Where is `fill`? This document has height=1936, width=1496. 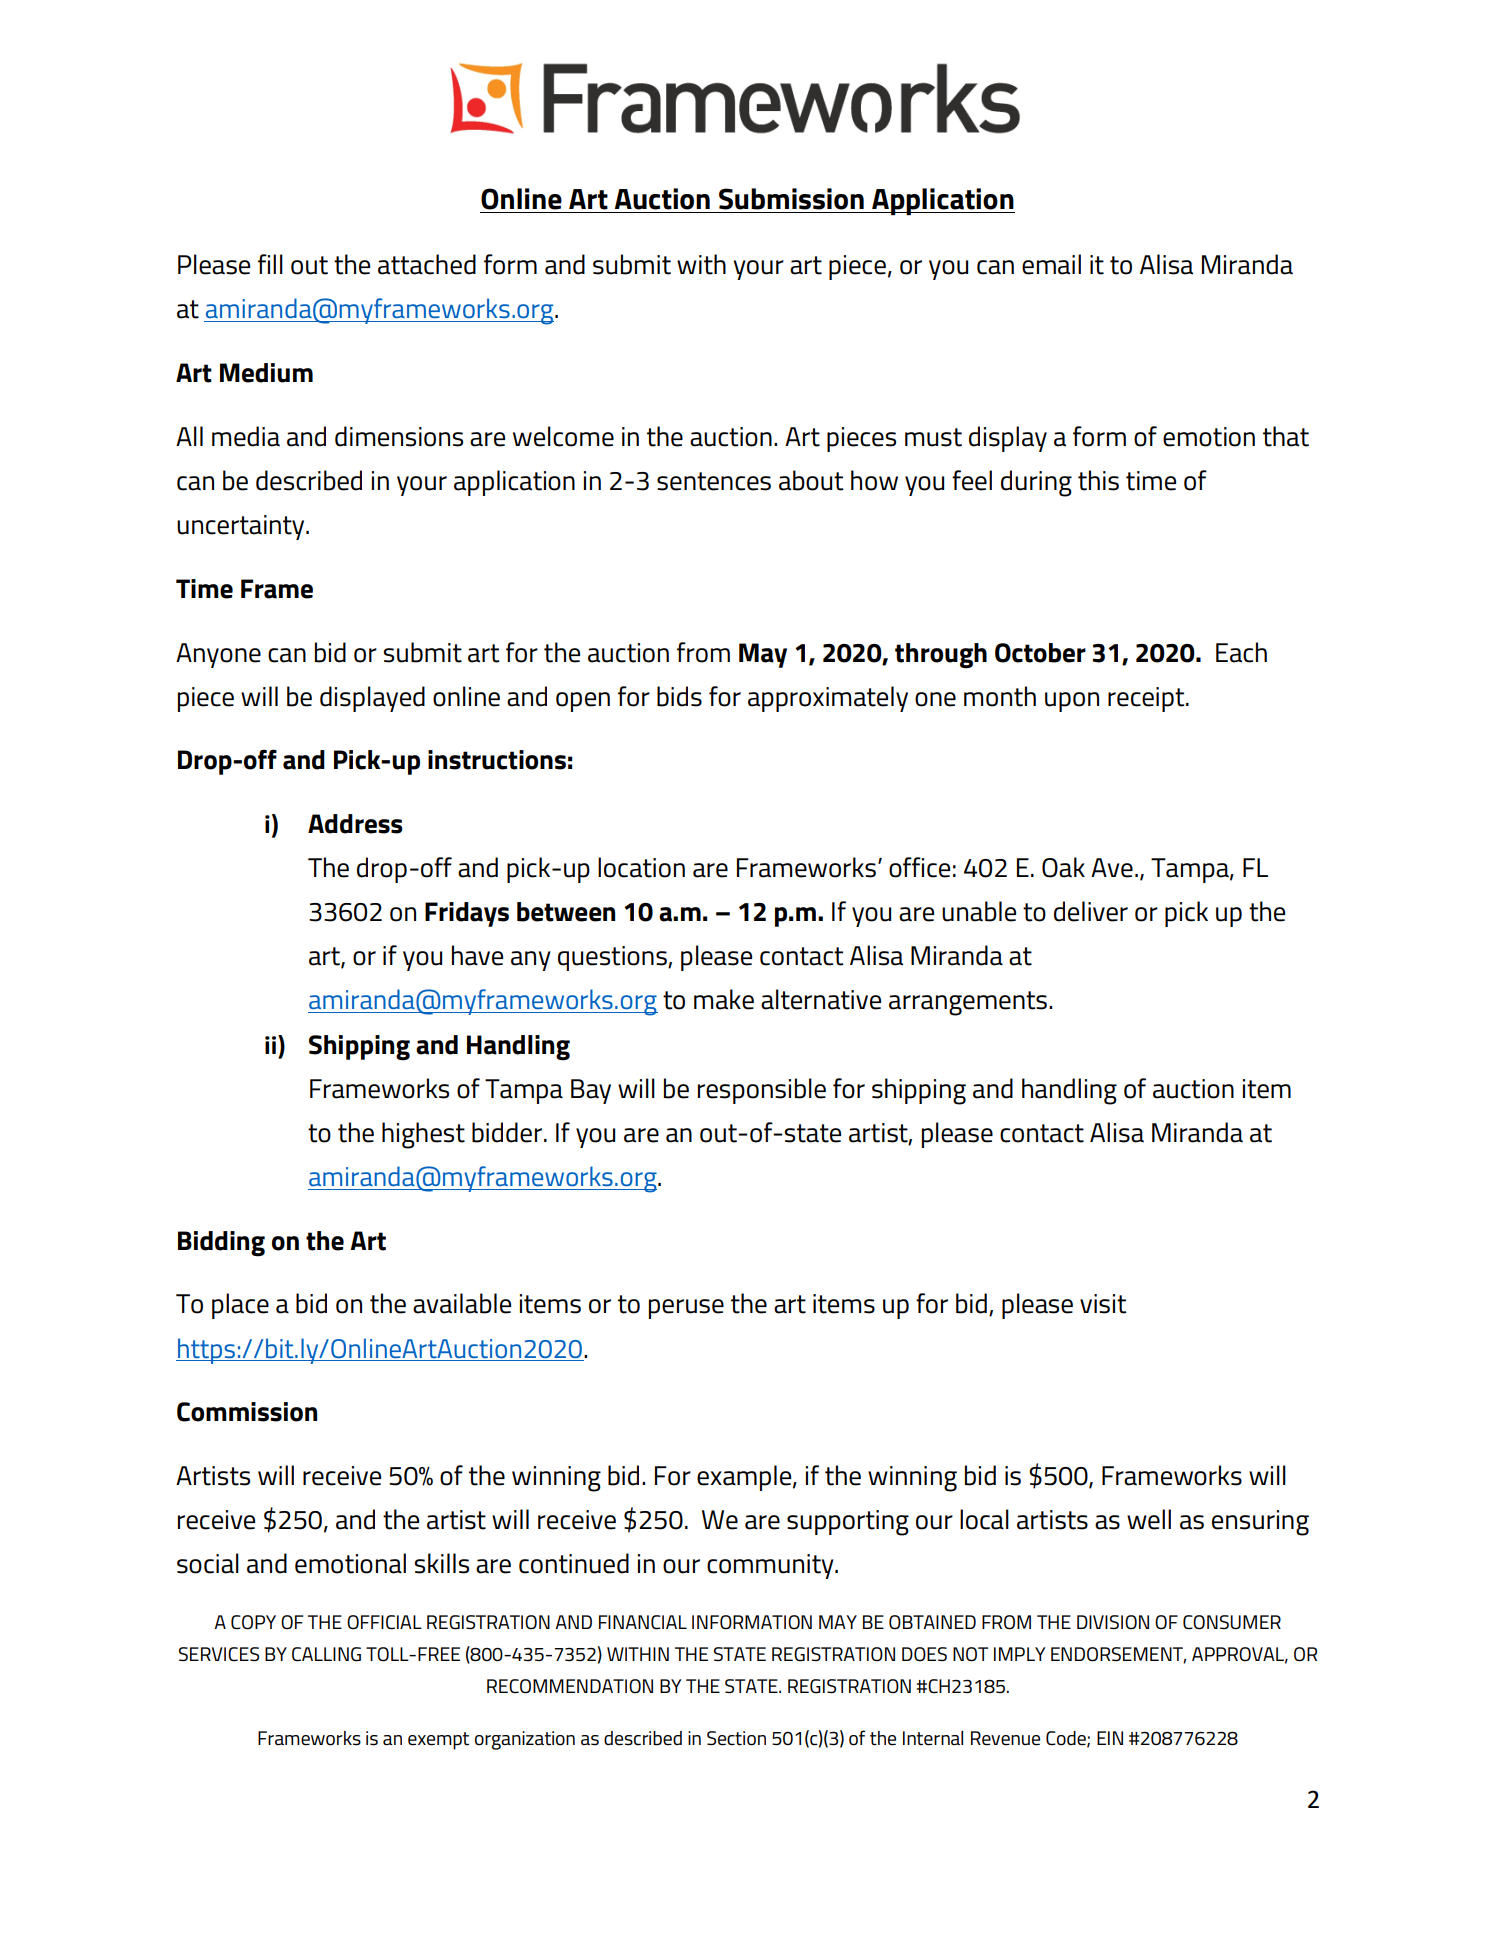 fill is located at coordinates (270, 264).
